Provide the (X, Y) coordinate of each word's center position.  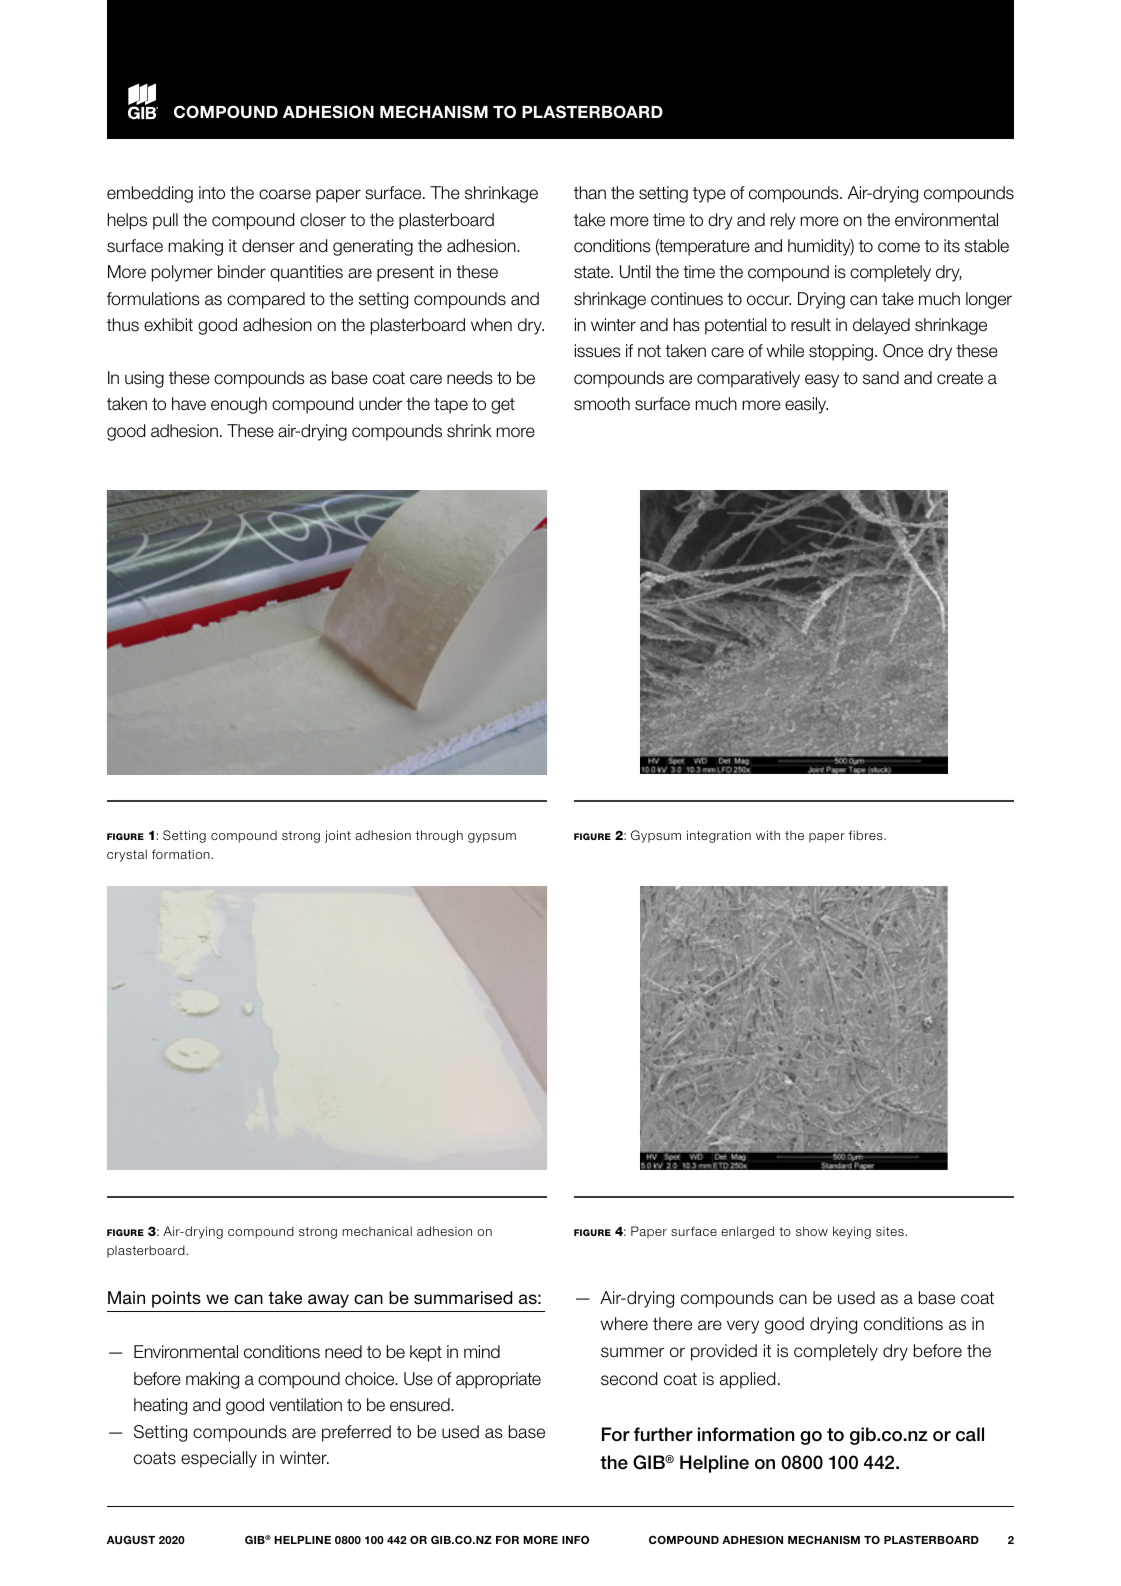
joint (338, 836)
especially (219, 1459)
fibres (867, 835)
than (590, 193)
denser (268, 246)
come (899, 247)
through (439, 836)
